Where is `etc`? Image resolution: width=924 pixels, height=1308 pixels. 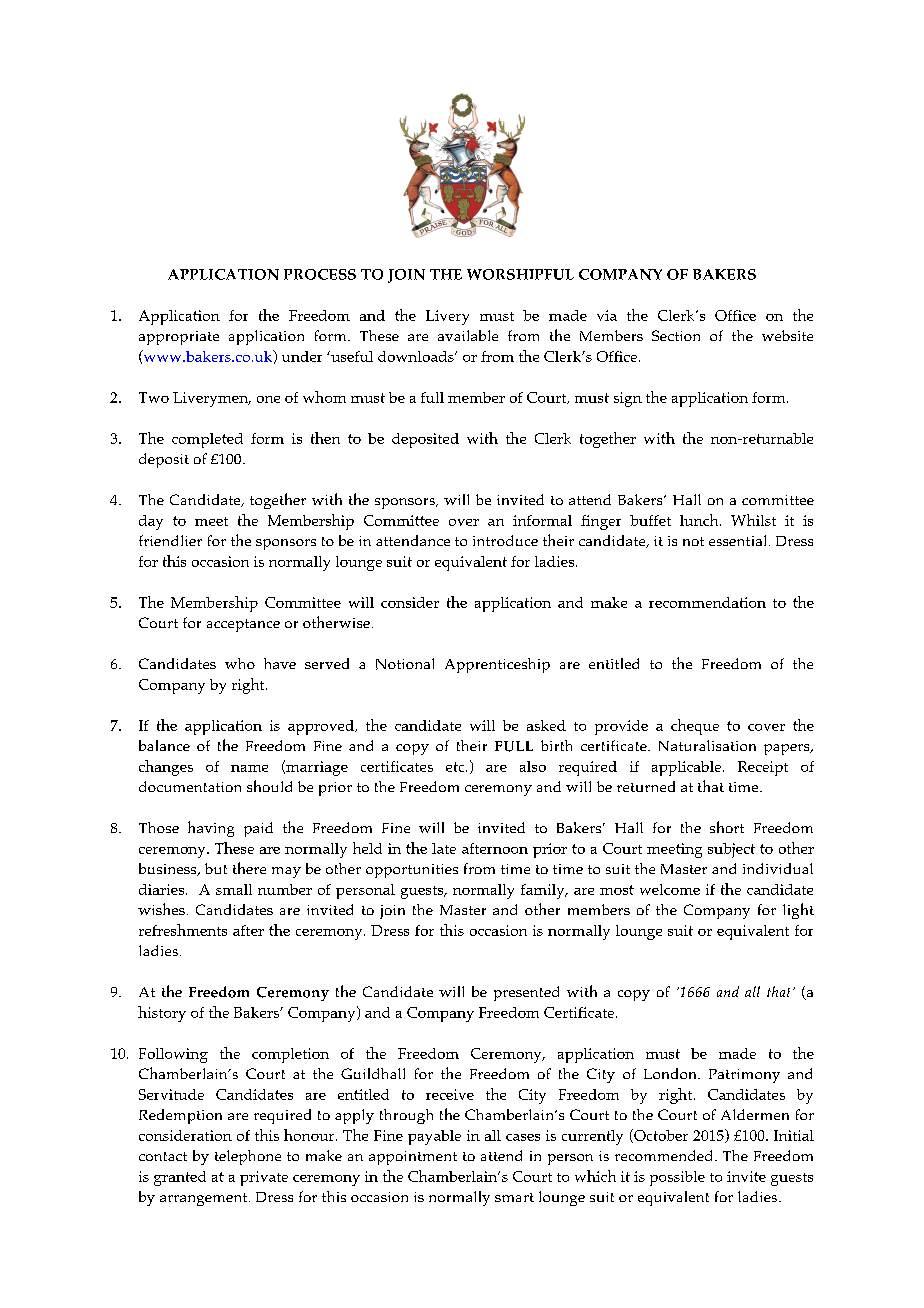
etc is located at coordinates (456, 767).
